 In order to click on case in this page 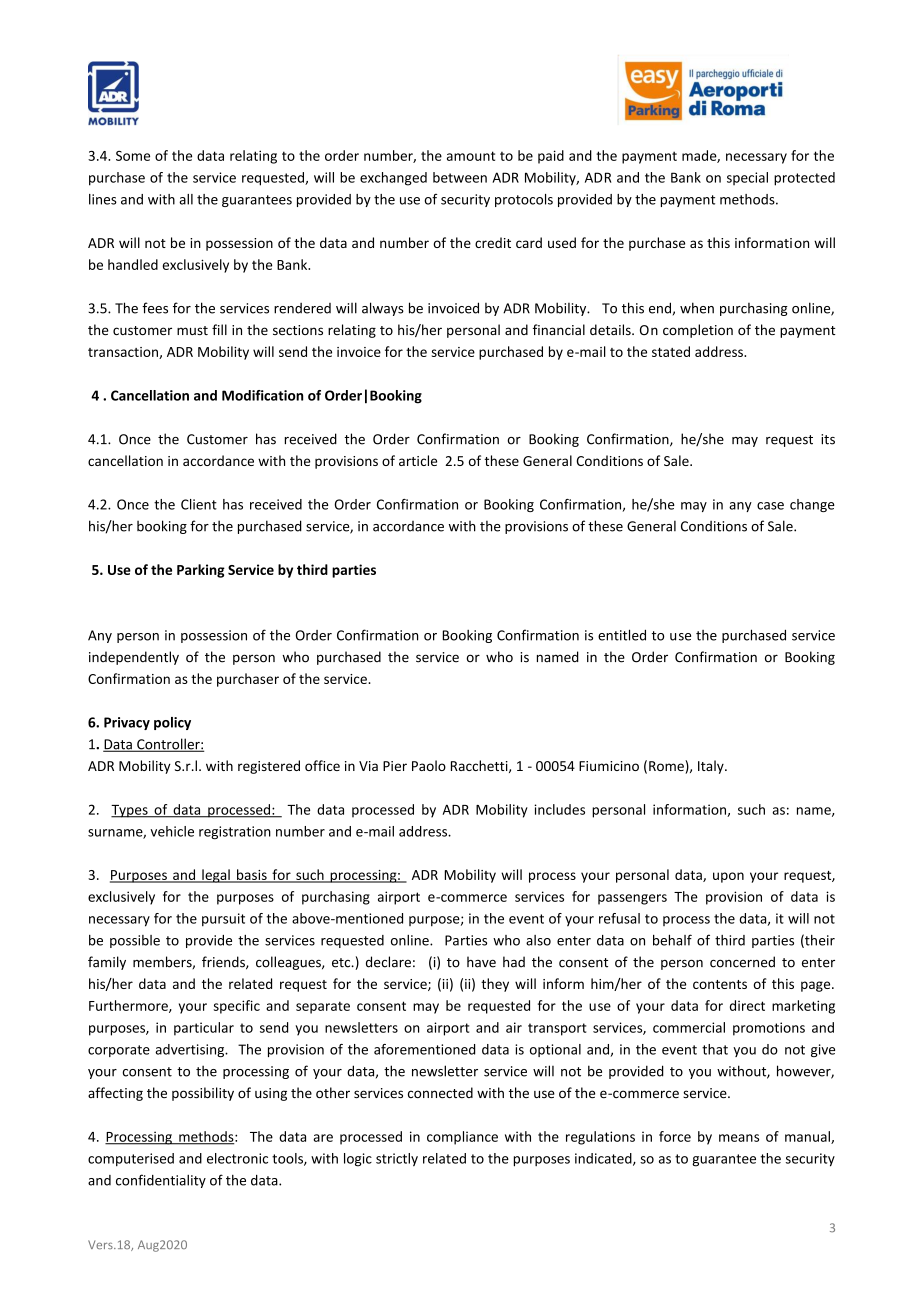, I will do `click(770, 506)`.
